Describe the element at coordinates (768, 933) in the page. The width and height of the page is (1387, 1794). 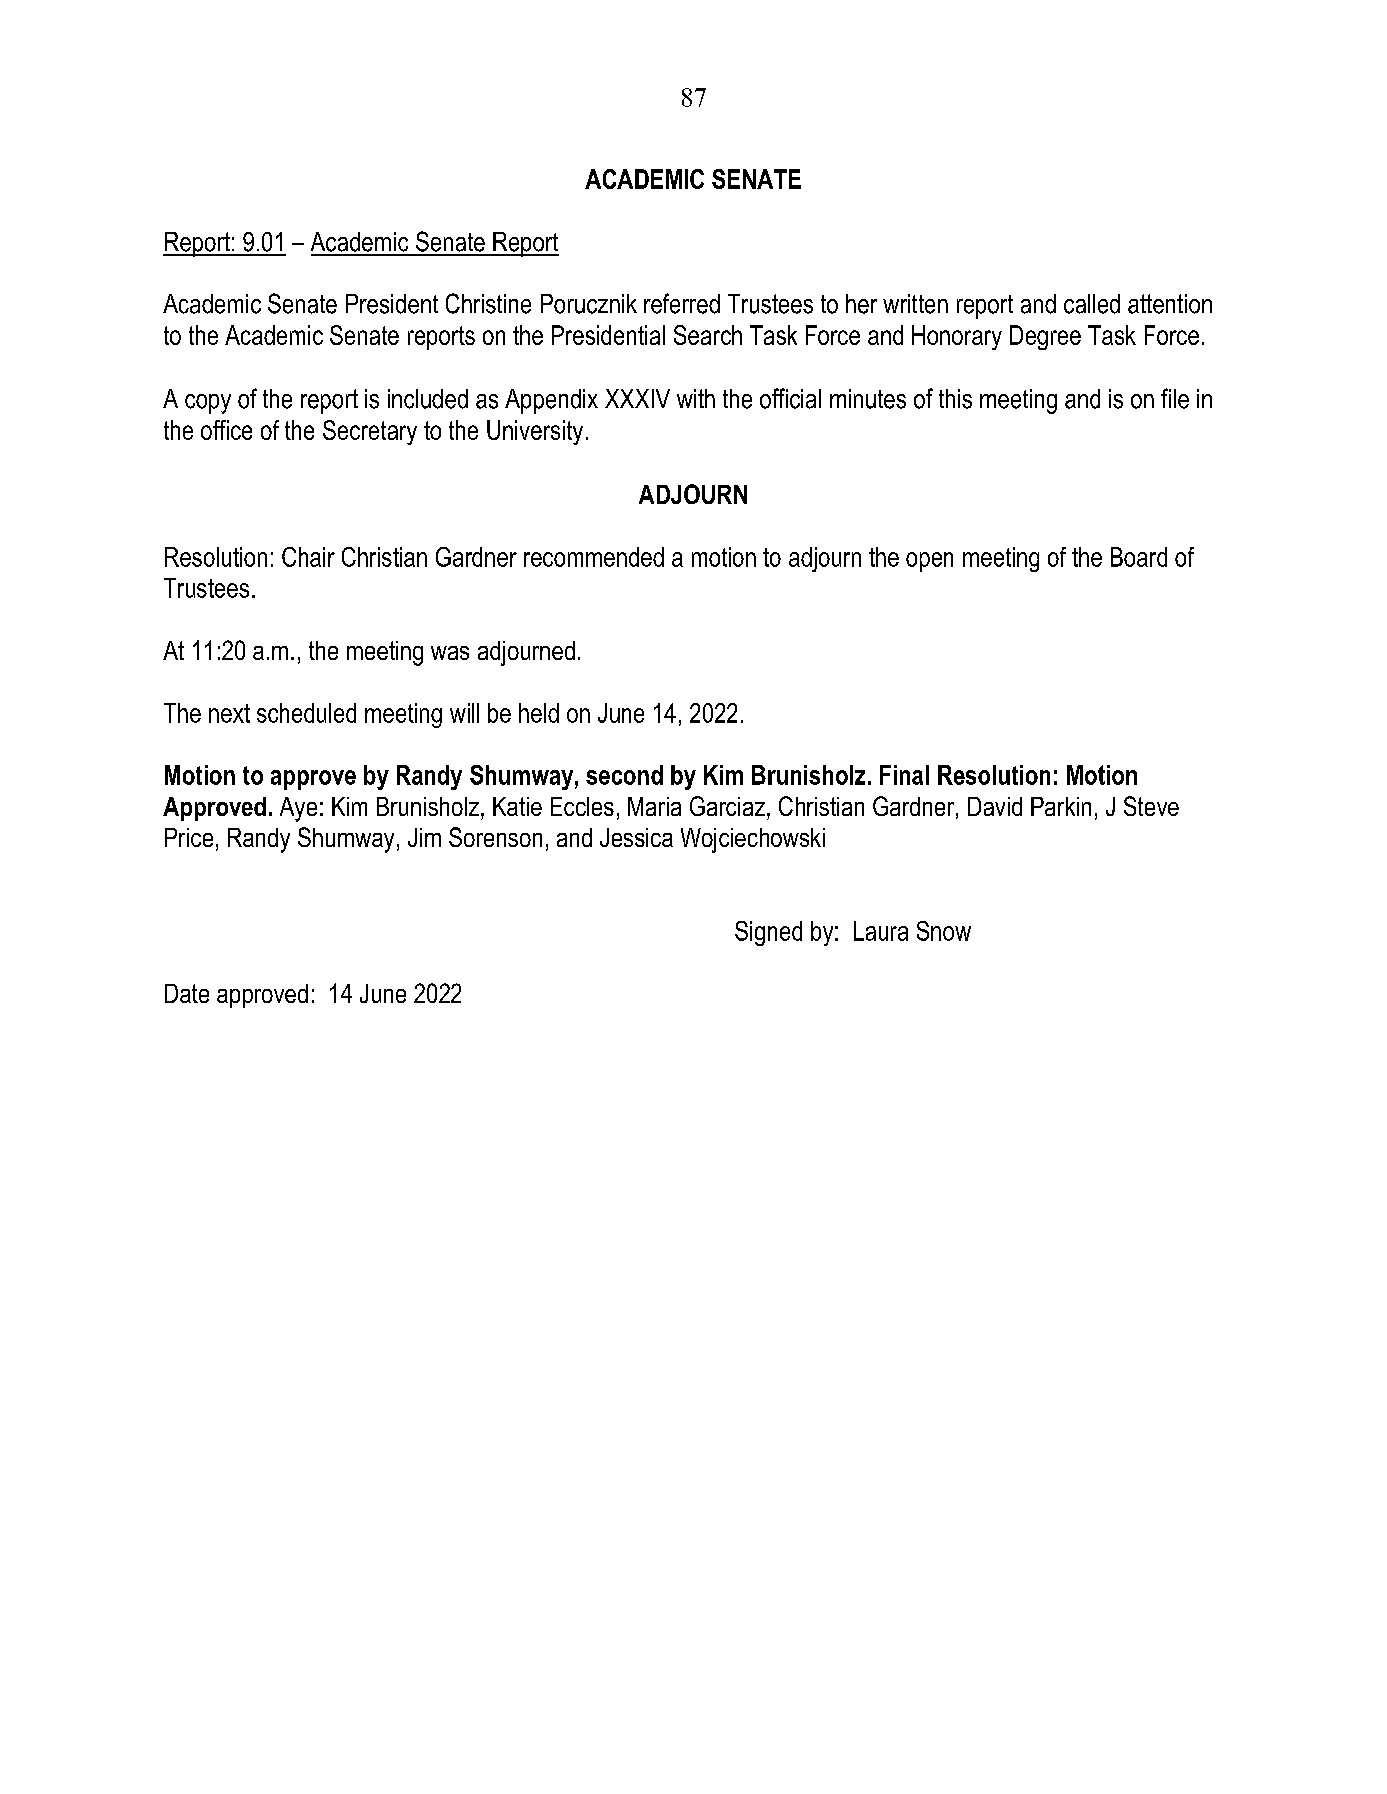
I see `Signed` at that location.
